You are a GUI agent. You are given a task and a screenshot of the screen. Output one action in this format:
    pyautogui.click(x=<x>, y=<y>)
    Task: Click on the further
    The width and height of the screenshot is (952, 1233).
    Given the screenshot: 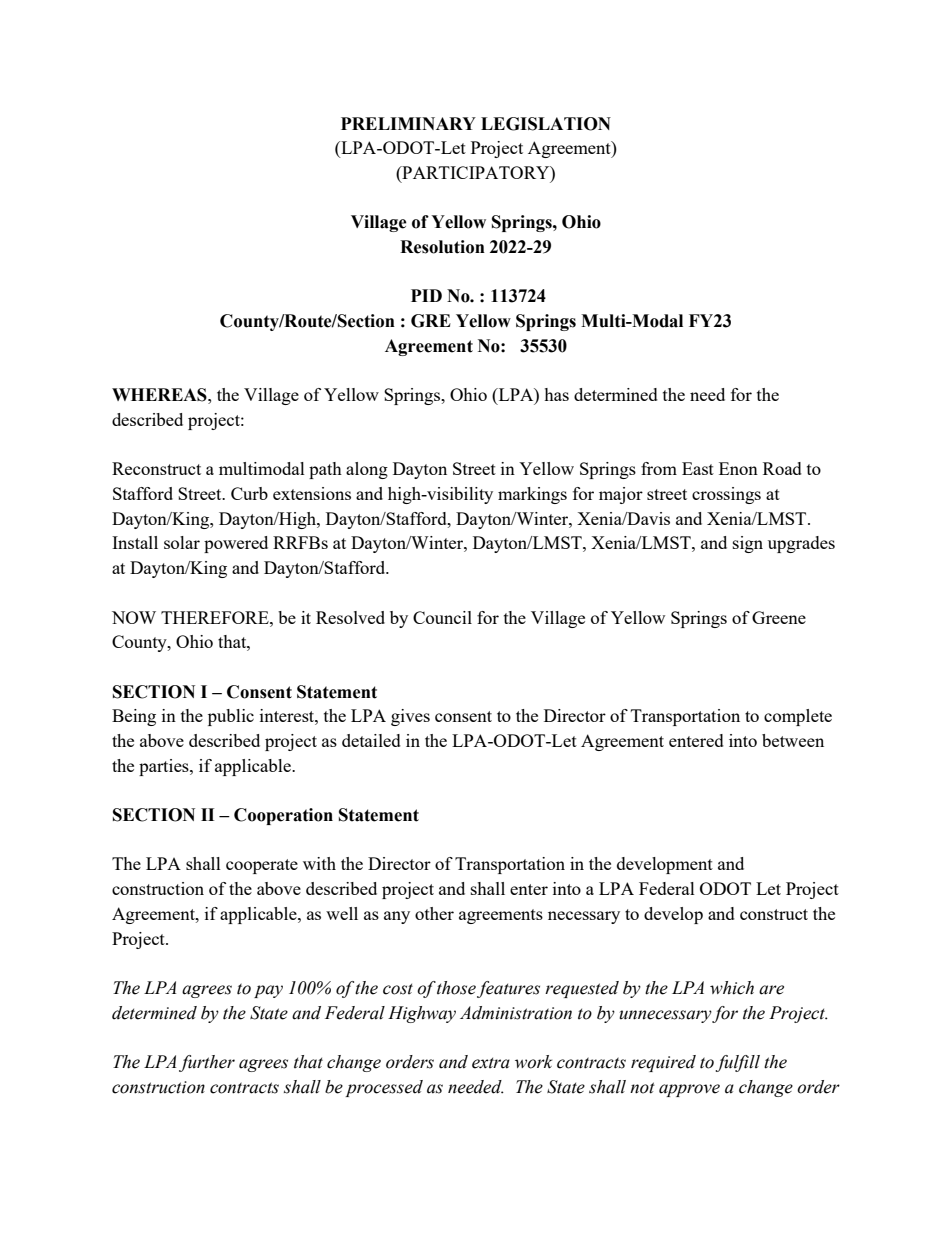 What is the action you would take?
    pyautogui.click(x=207, y=1063)
